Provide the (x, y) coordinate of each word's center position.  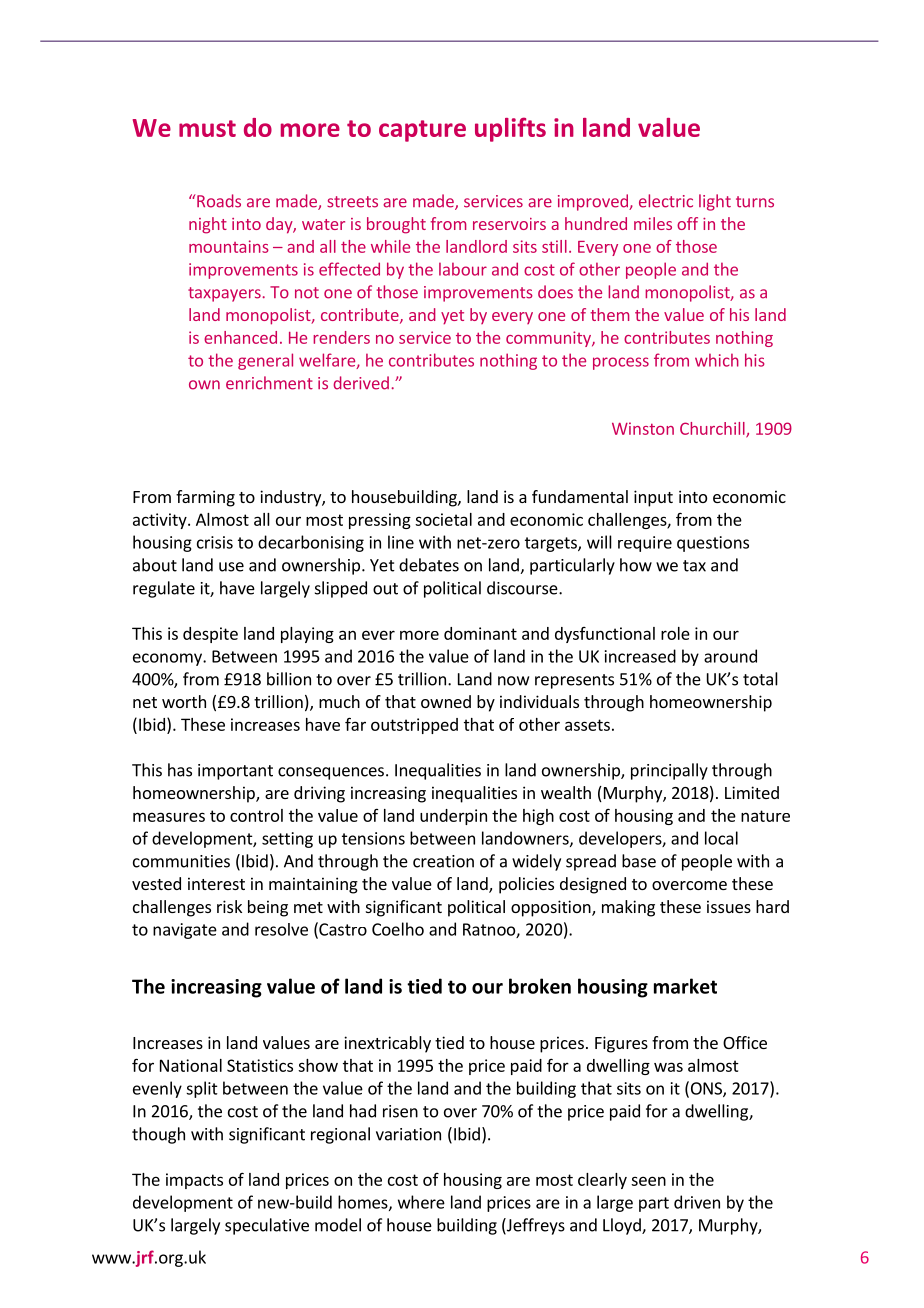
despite (210, 635)
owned (446, 701)
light (715, 202)
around (730, 656)
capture (422, 131)
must (207, 128)
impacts (194, 1181)
